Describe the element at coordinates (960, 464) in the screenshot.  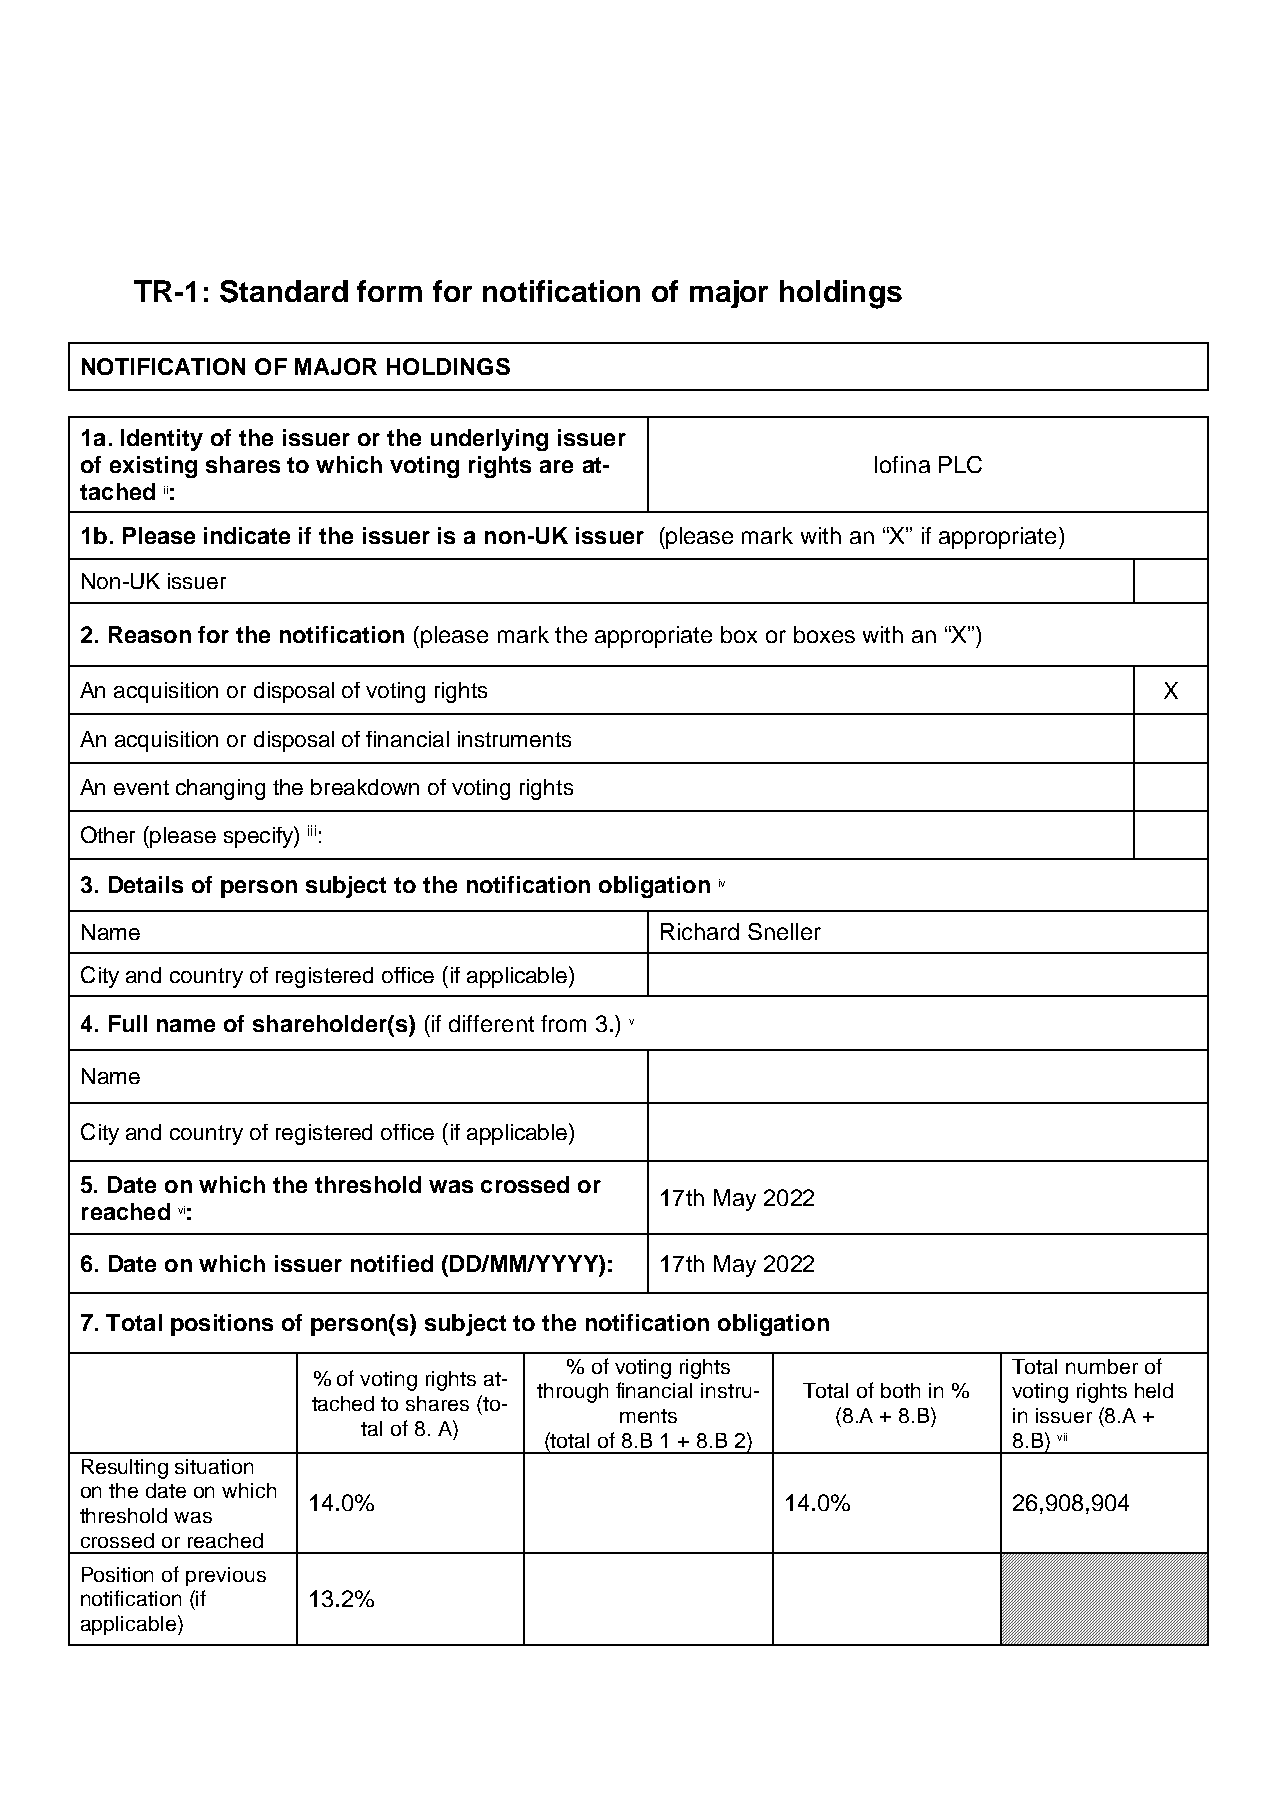
I see `PLC` at that location.
